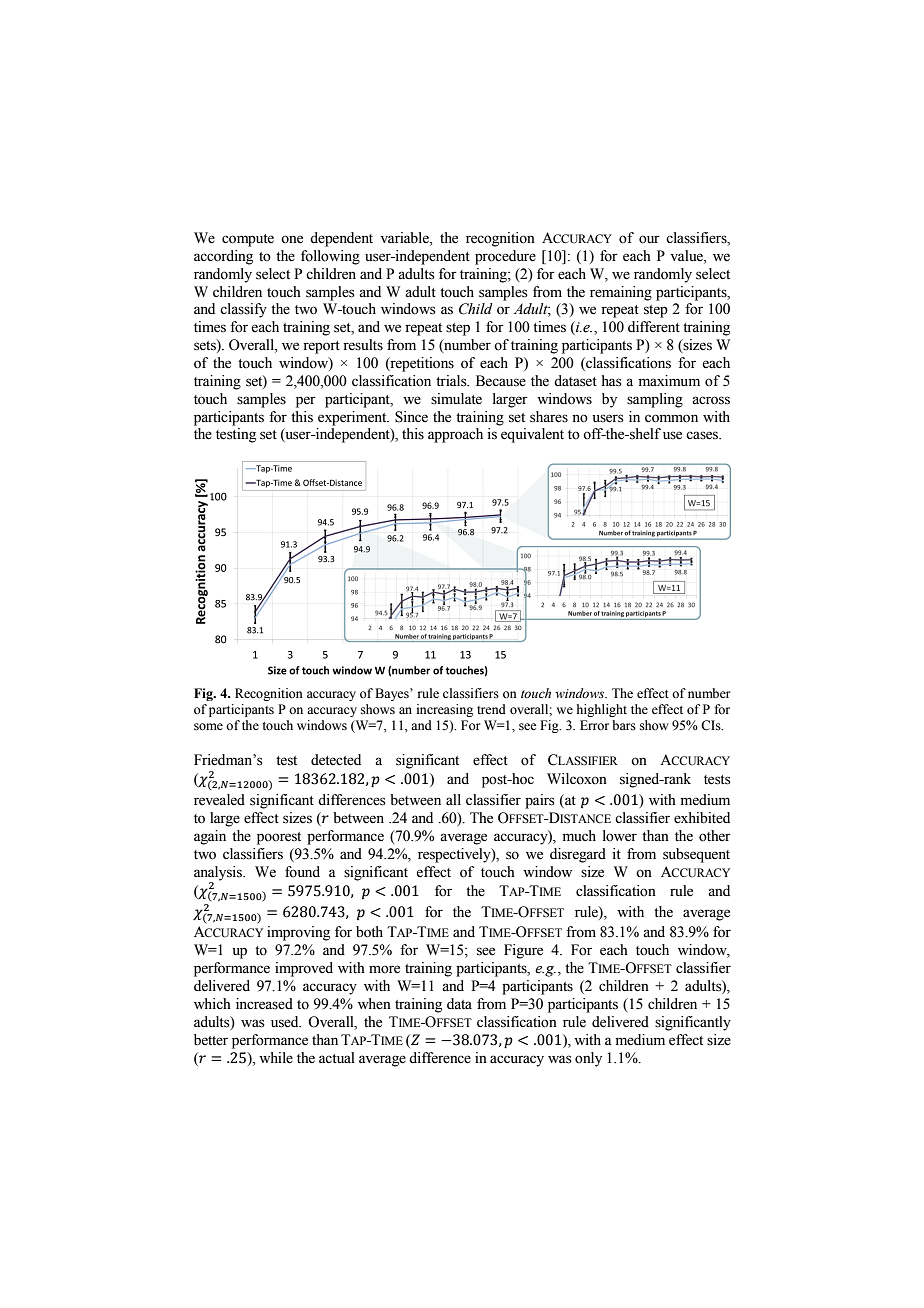  What do you see at coordinates (286, 1022) in the image?
I see `used` at bounding box center [286, 1022].
